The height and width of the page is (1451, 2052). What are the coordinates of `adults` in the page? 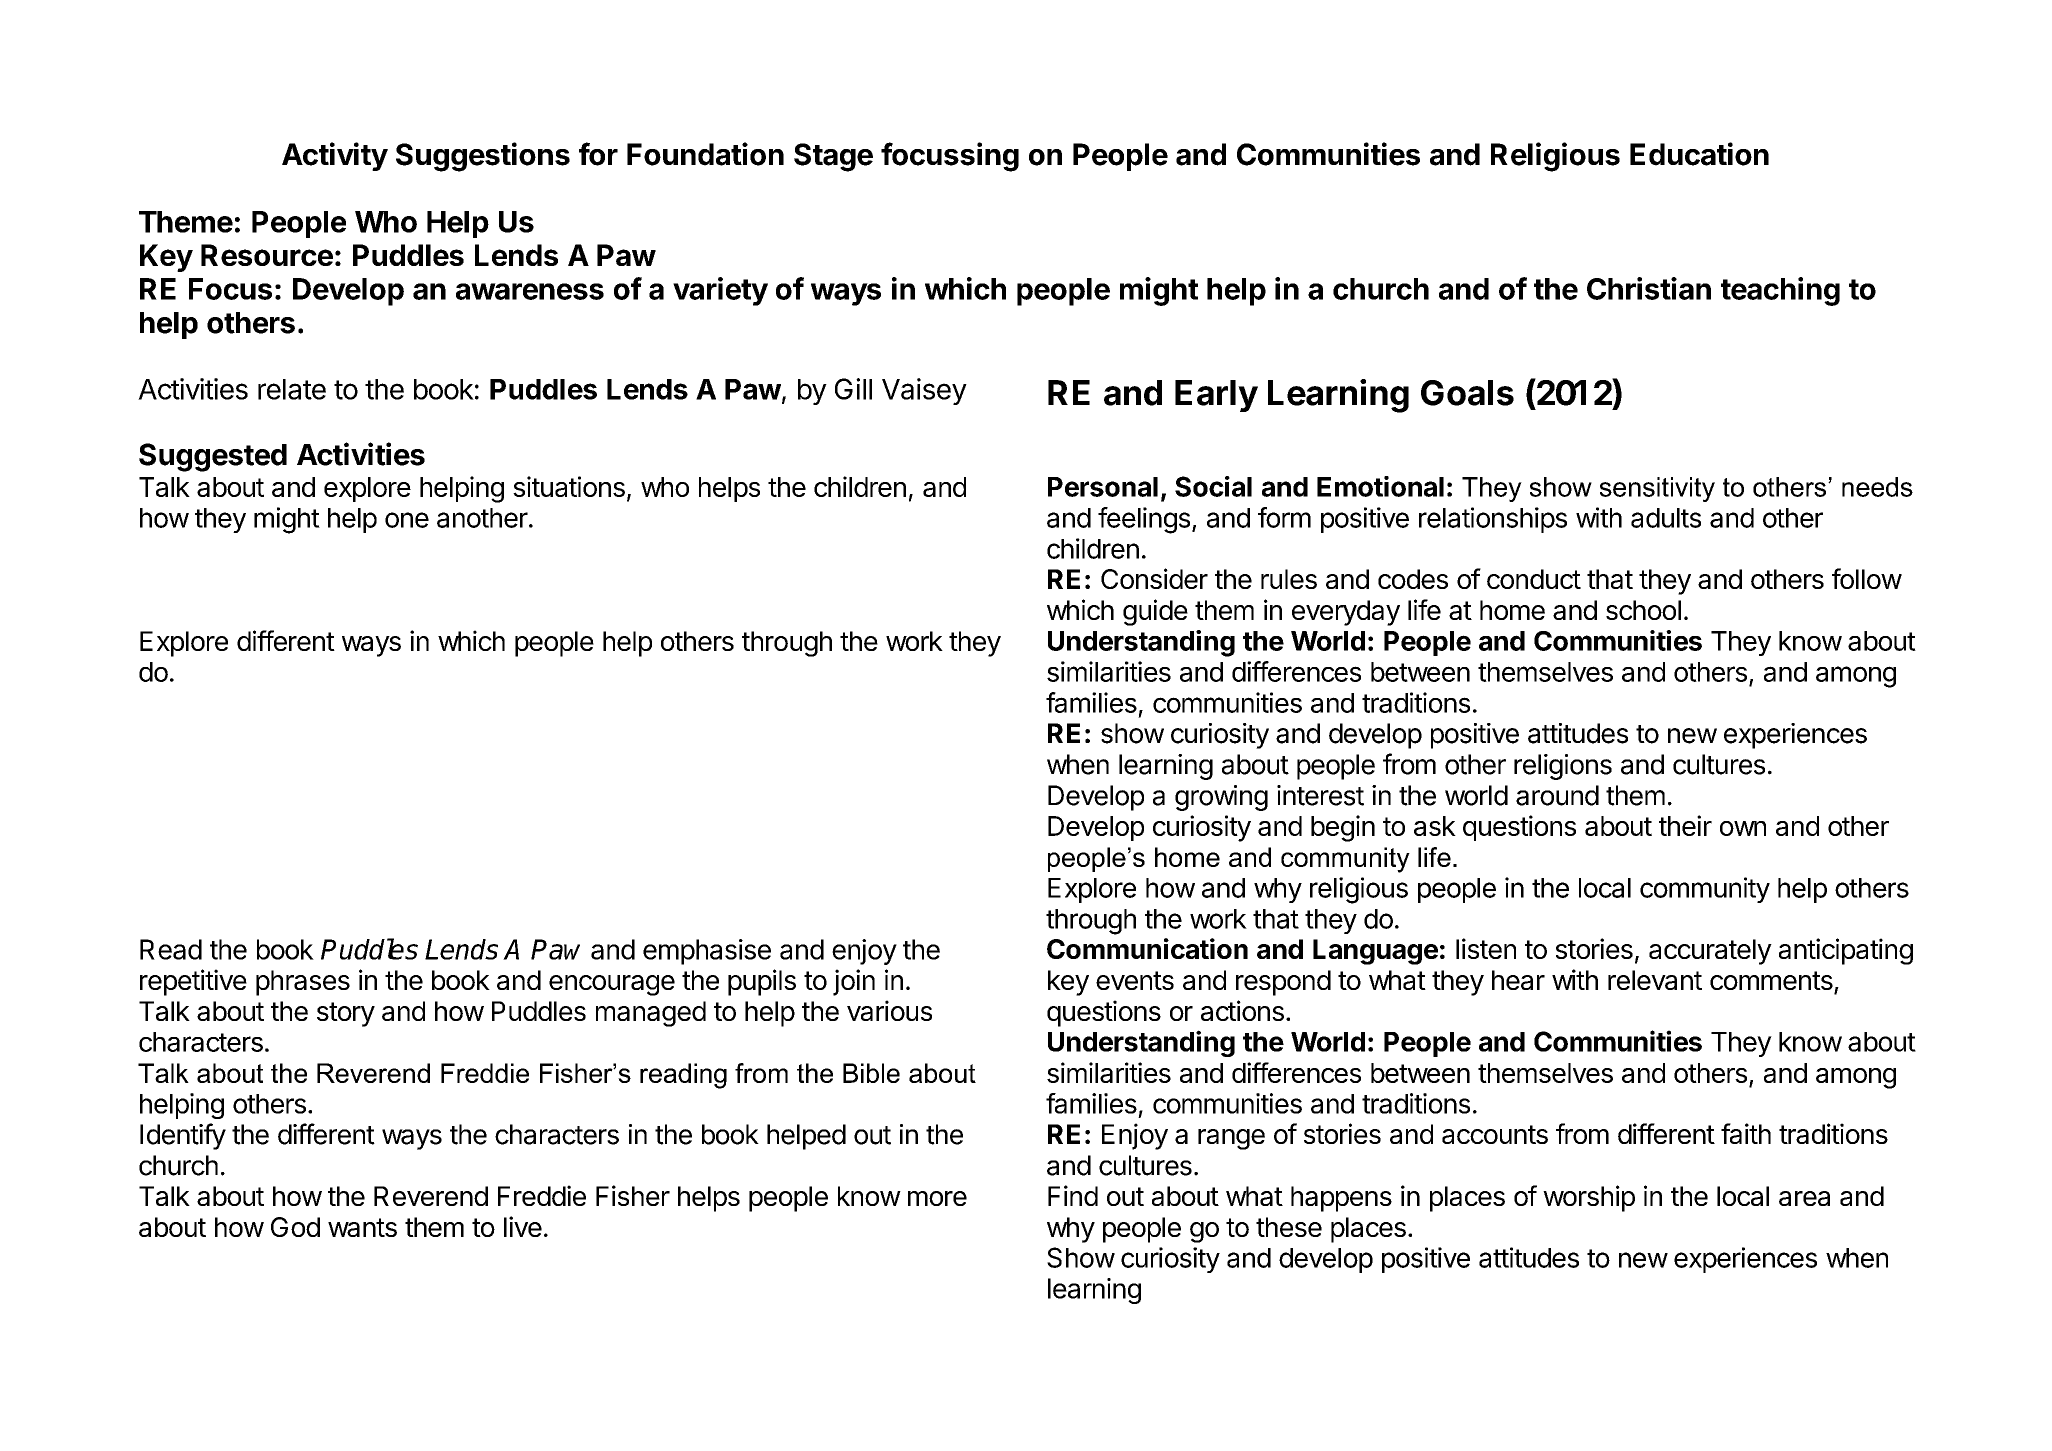 It's located at (1666, 518).
